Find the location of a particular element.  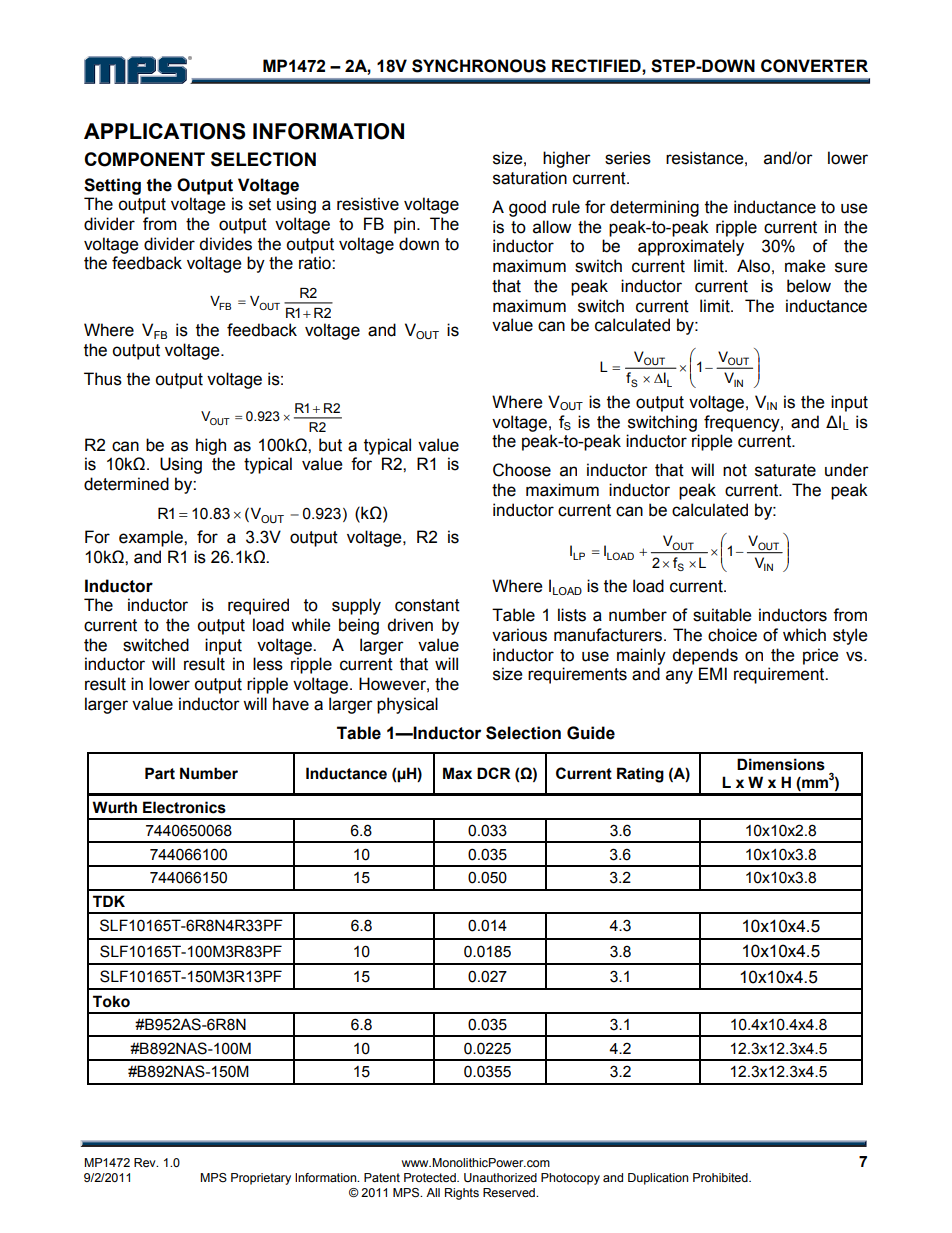

CONVERTER is located at coordinates (814, 66).
